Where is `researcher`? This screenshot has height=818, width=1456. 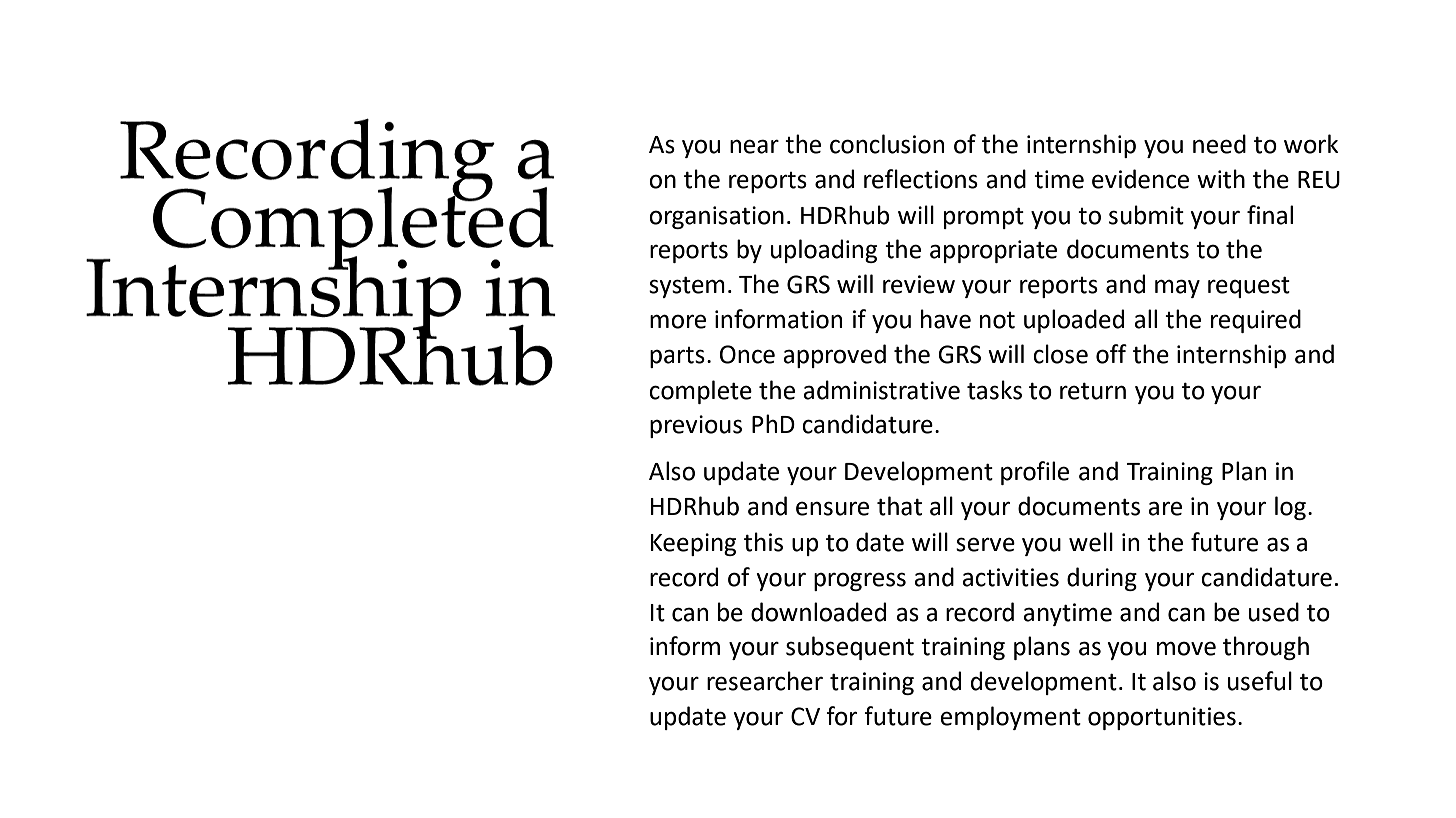 researcher is located at coordinates (765, 681).
